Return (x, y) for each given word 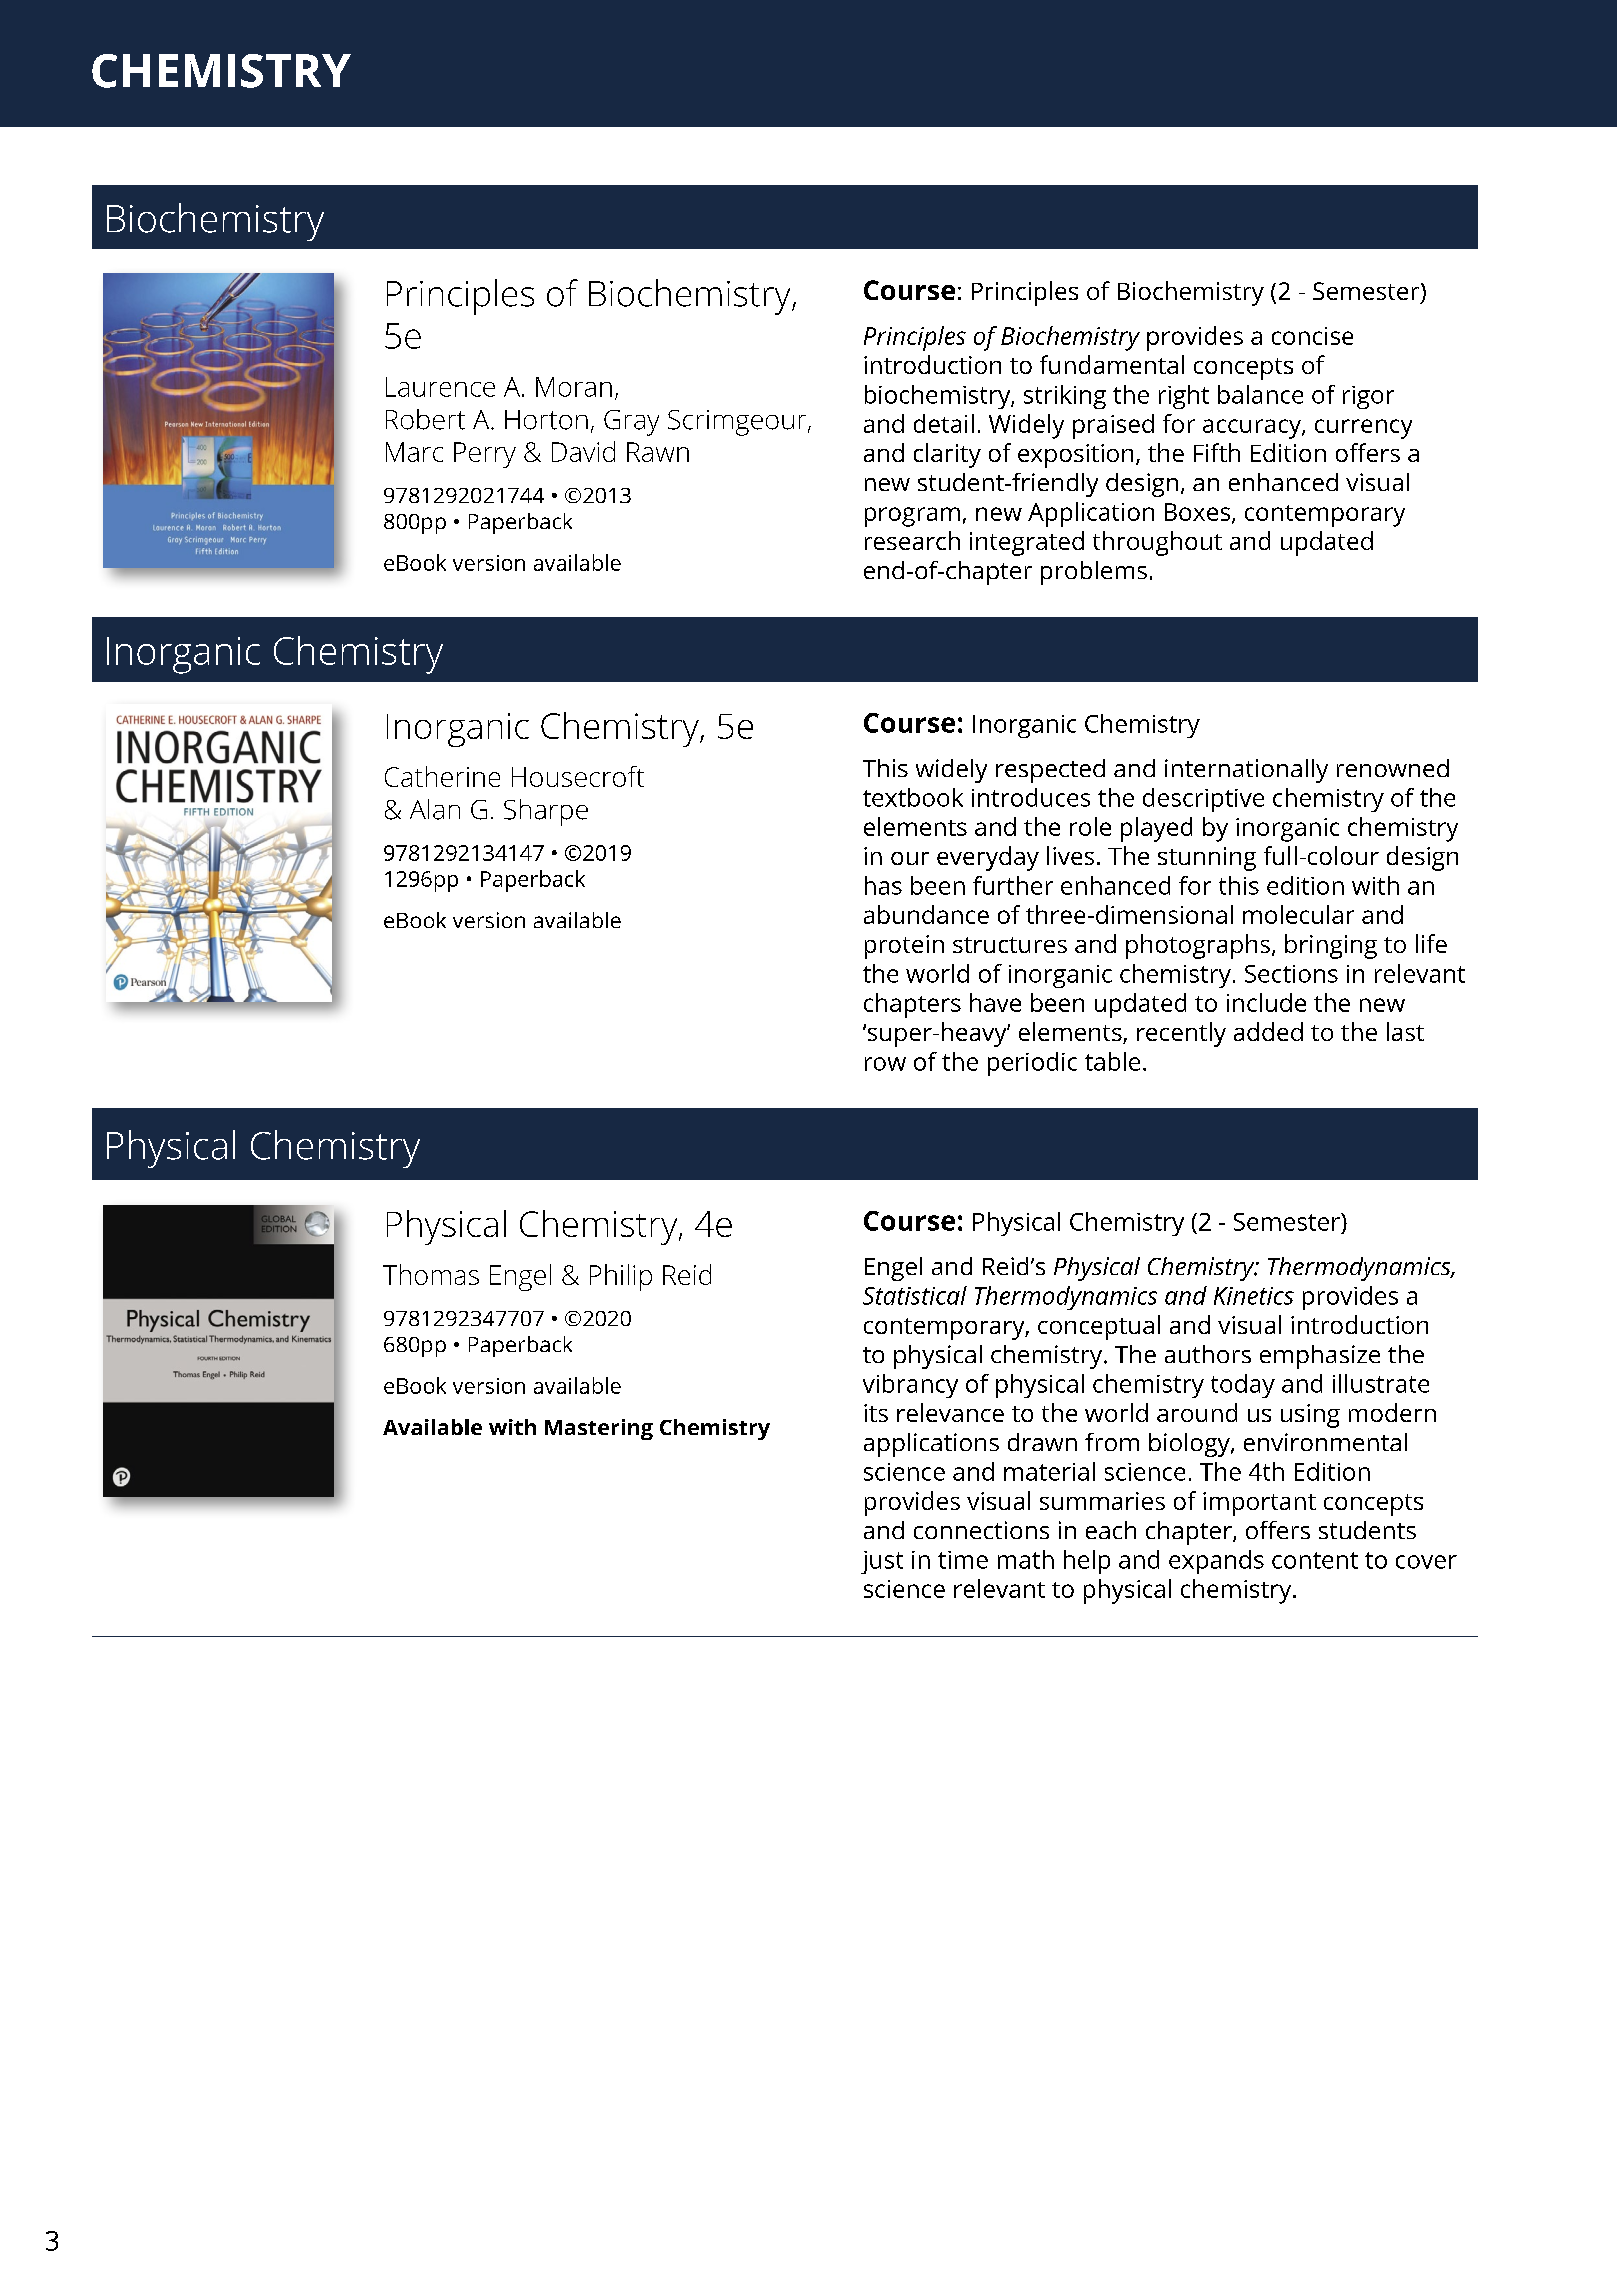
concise (1312, 336)
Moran (574, 387)
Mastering (599, 1429)
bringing (1331, 946)
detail (944, 423)
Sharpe (546, 812)
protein (904, 947)
